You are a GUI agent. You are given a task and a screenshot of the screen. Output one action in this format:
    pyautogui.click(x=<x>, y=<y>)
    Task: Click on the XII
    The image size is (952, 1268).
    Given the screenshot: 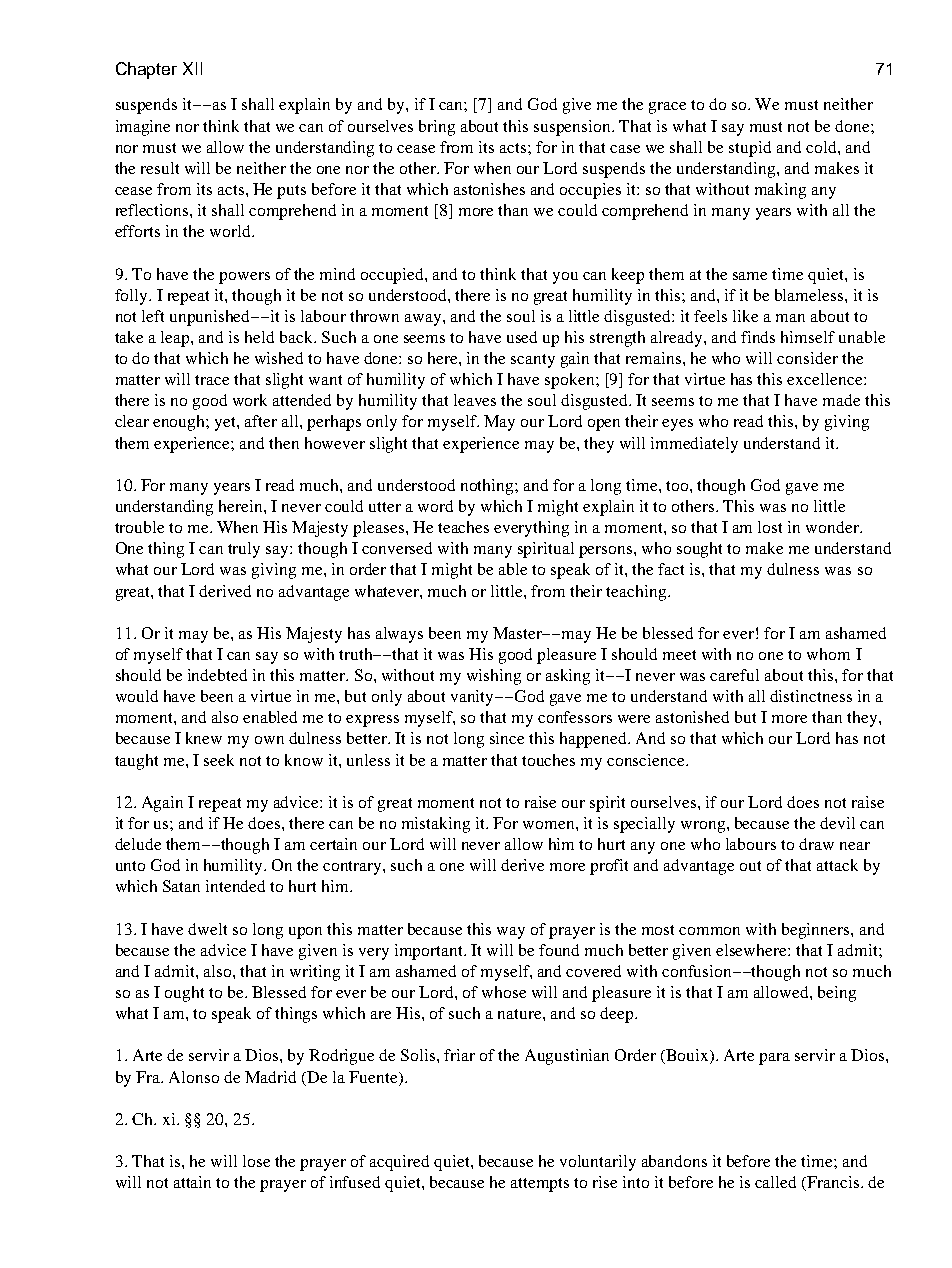 What is the action you would take?
    pyautogui.click(x=192, y=68)
